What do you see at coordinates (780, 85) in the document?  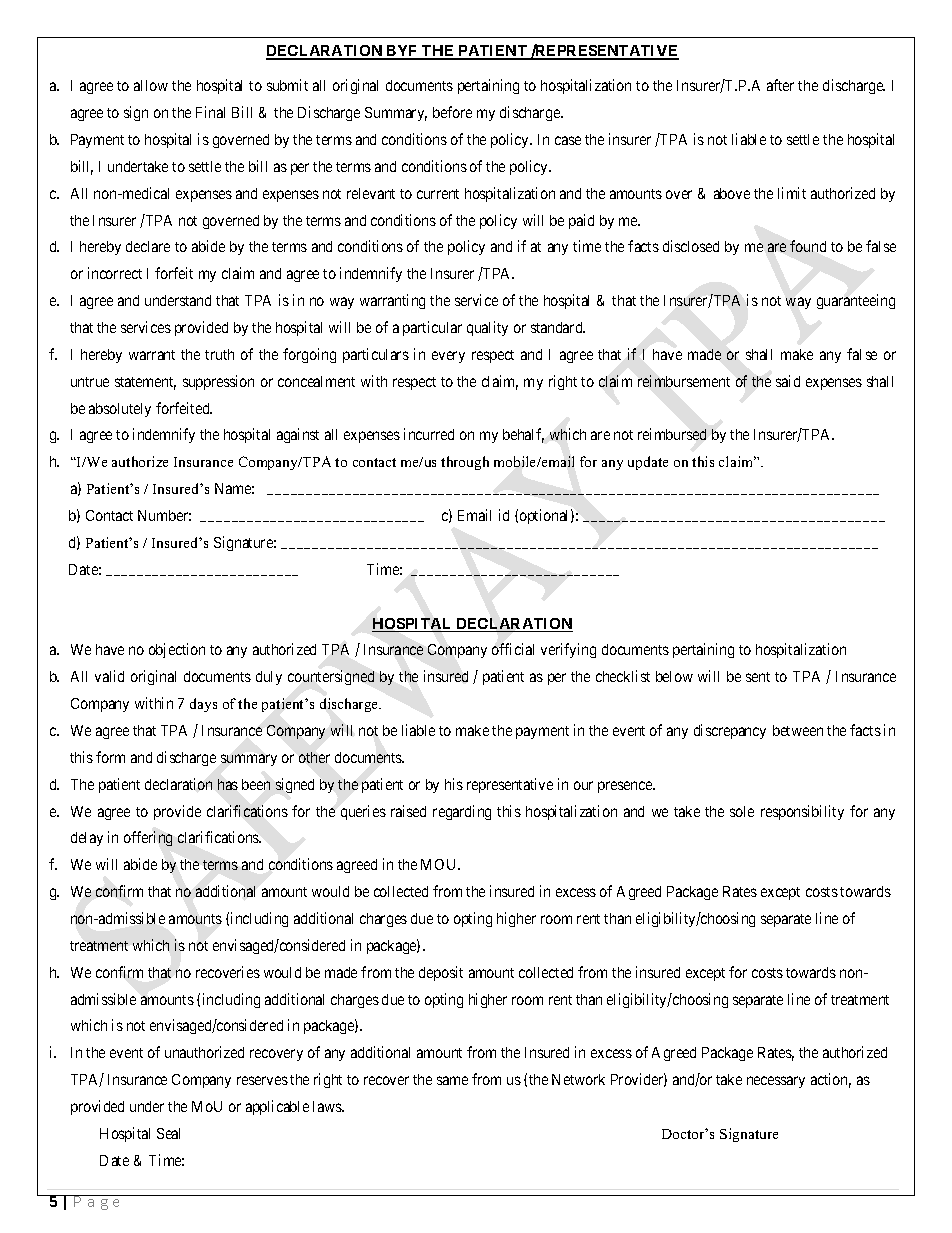 I see `after` at bounding box center [780, 85].
